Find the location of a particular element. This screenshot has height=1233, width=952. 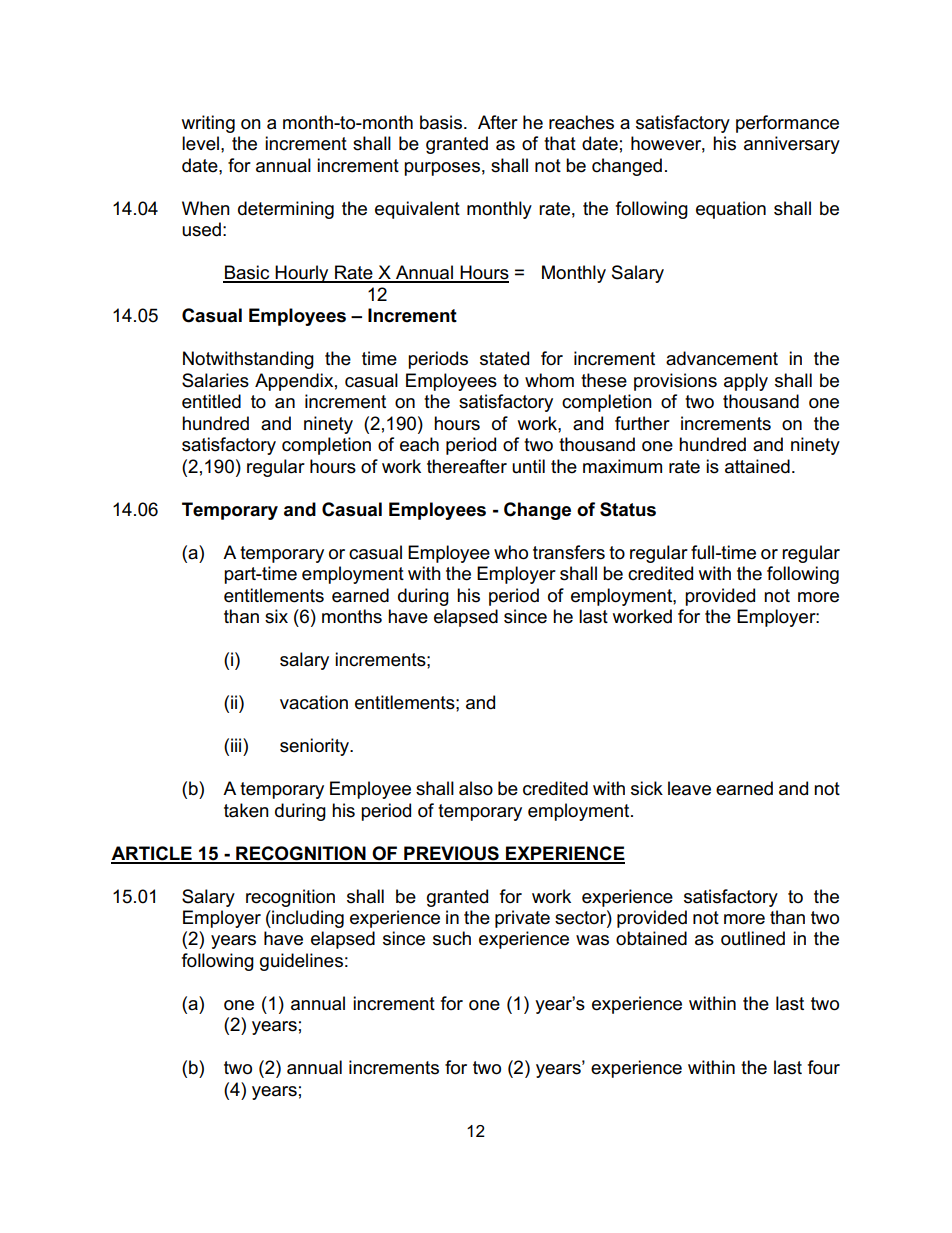

Salaries is located at coordinates (215, 380).
